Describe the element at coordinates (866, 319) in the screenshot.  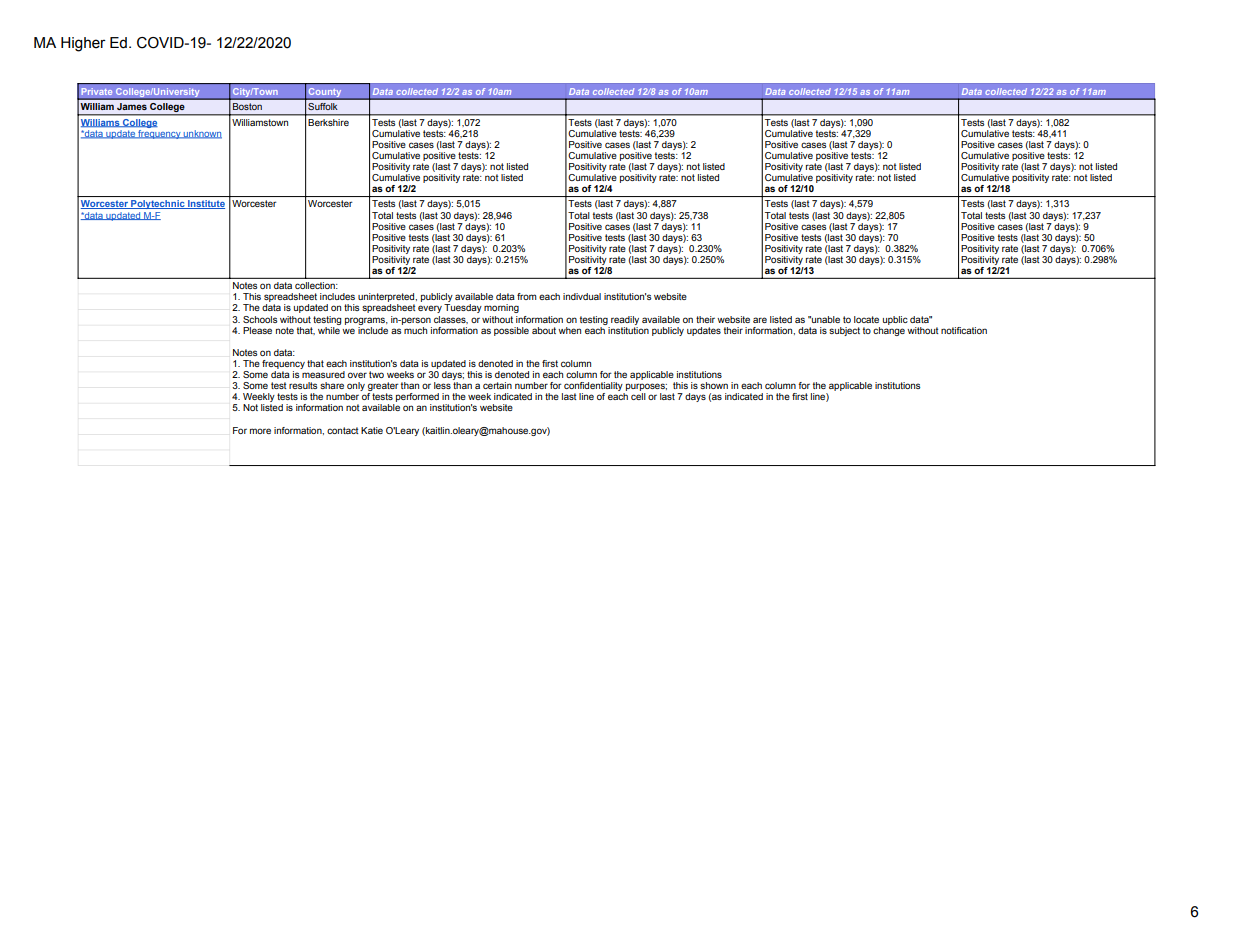
I see `locate` at that location.
